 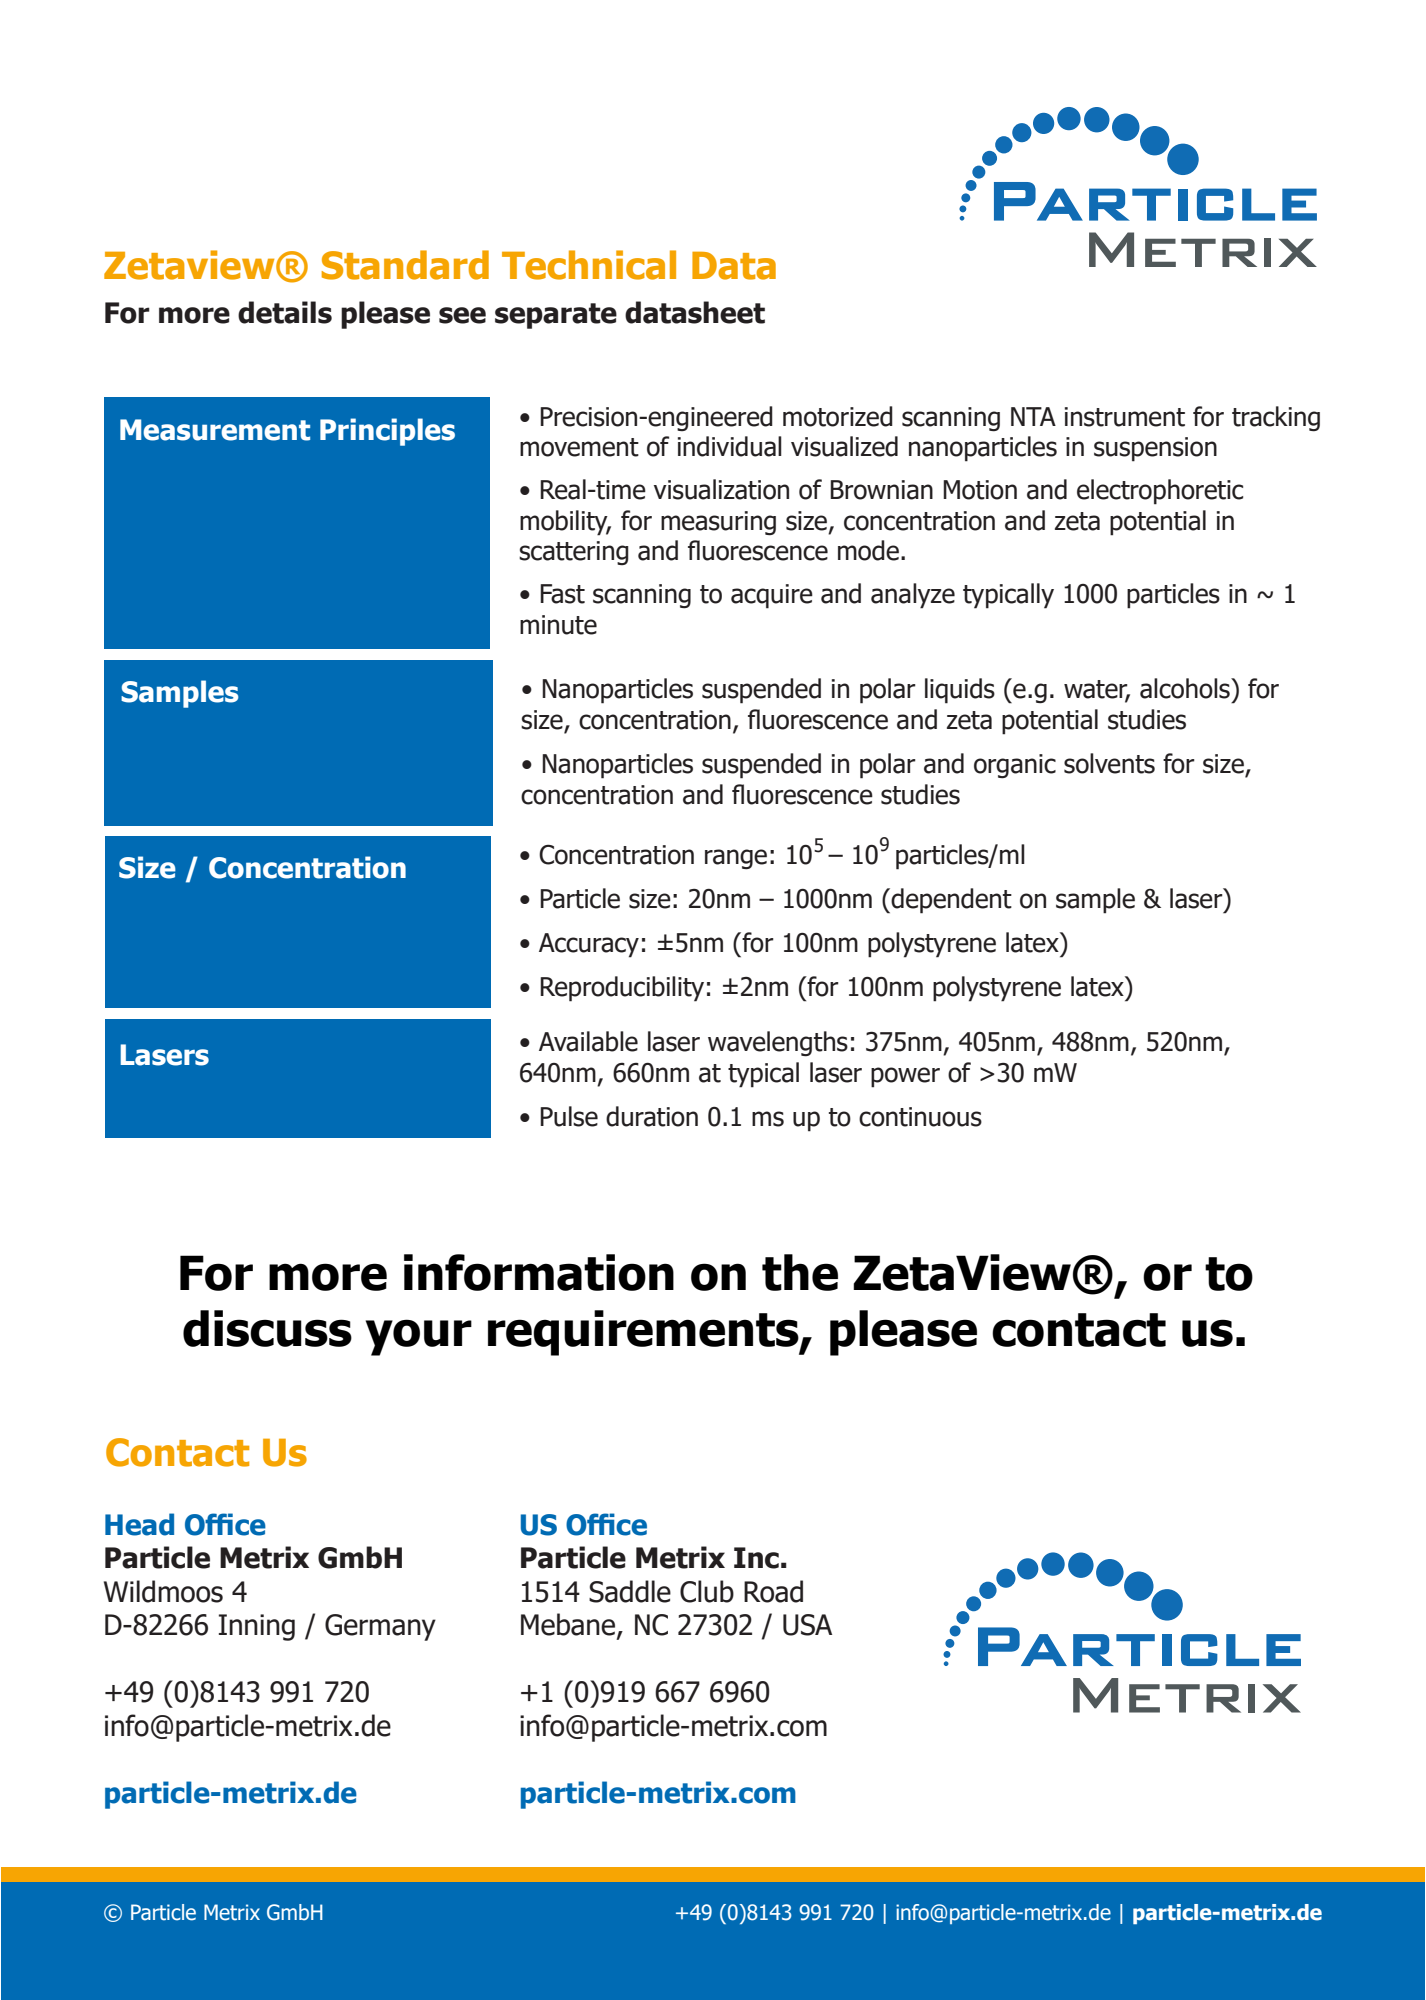 What do you see at coordinates (707, 1591) in the screenshot?
I see `Club` at bounding box center [707, 1591].
